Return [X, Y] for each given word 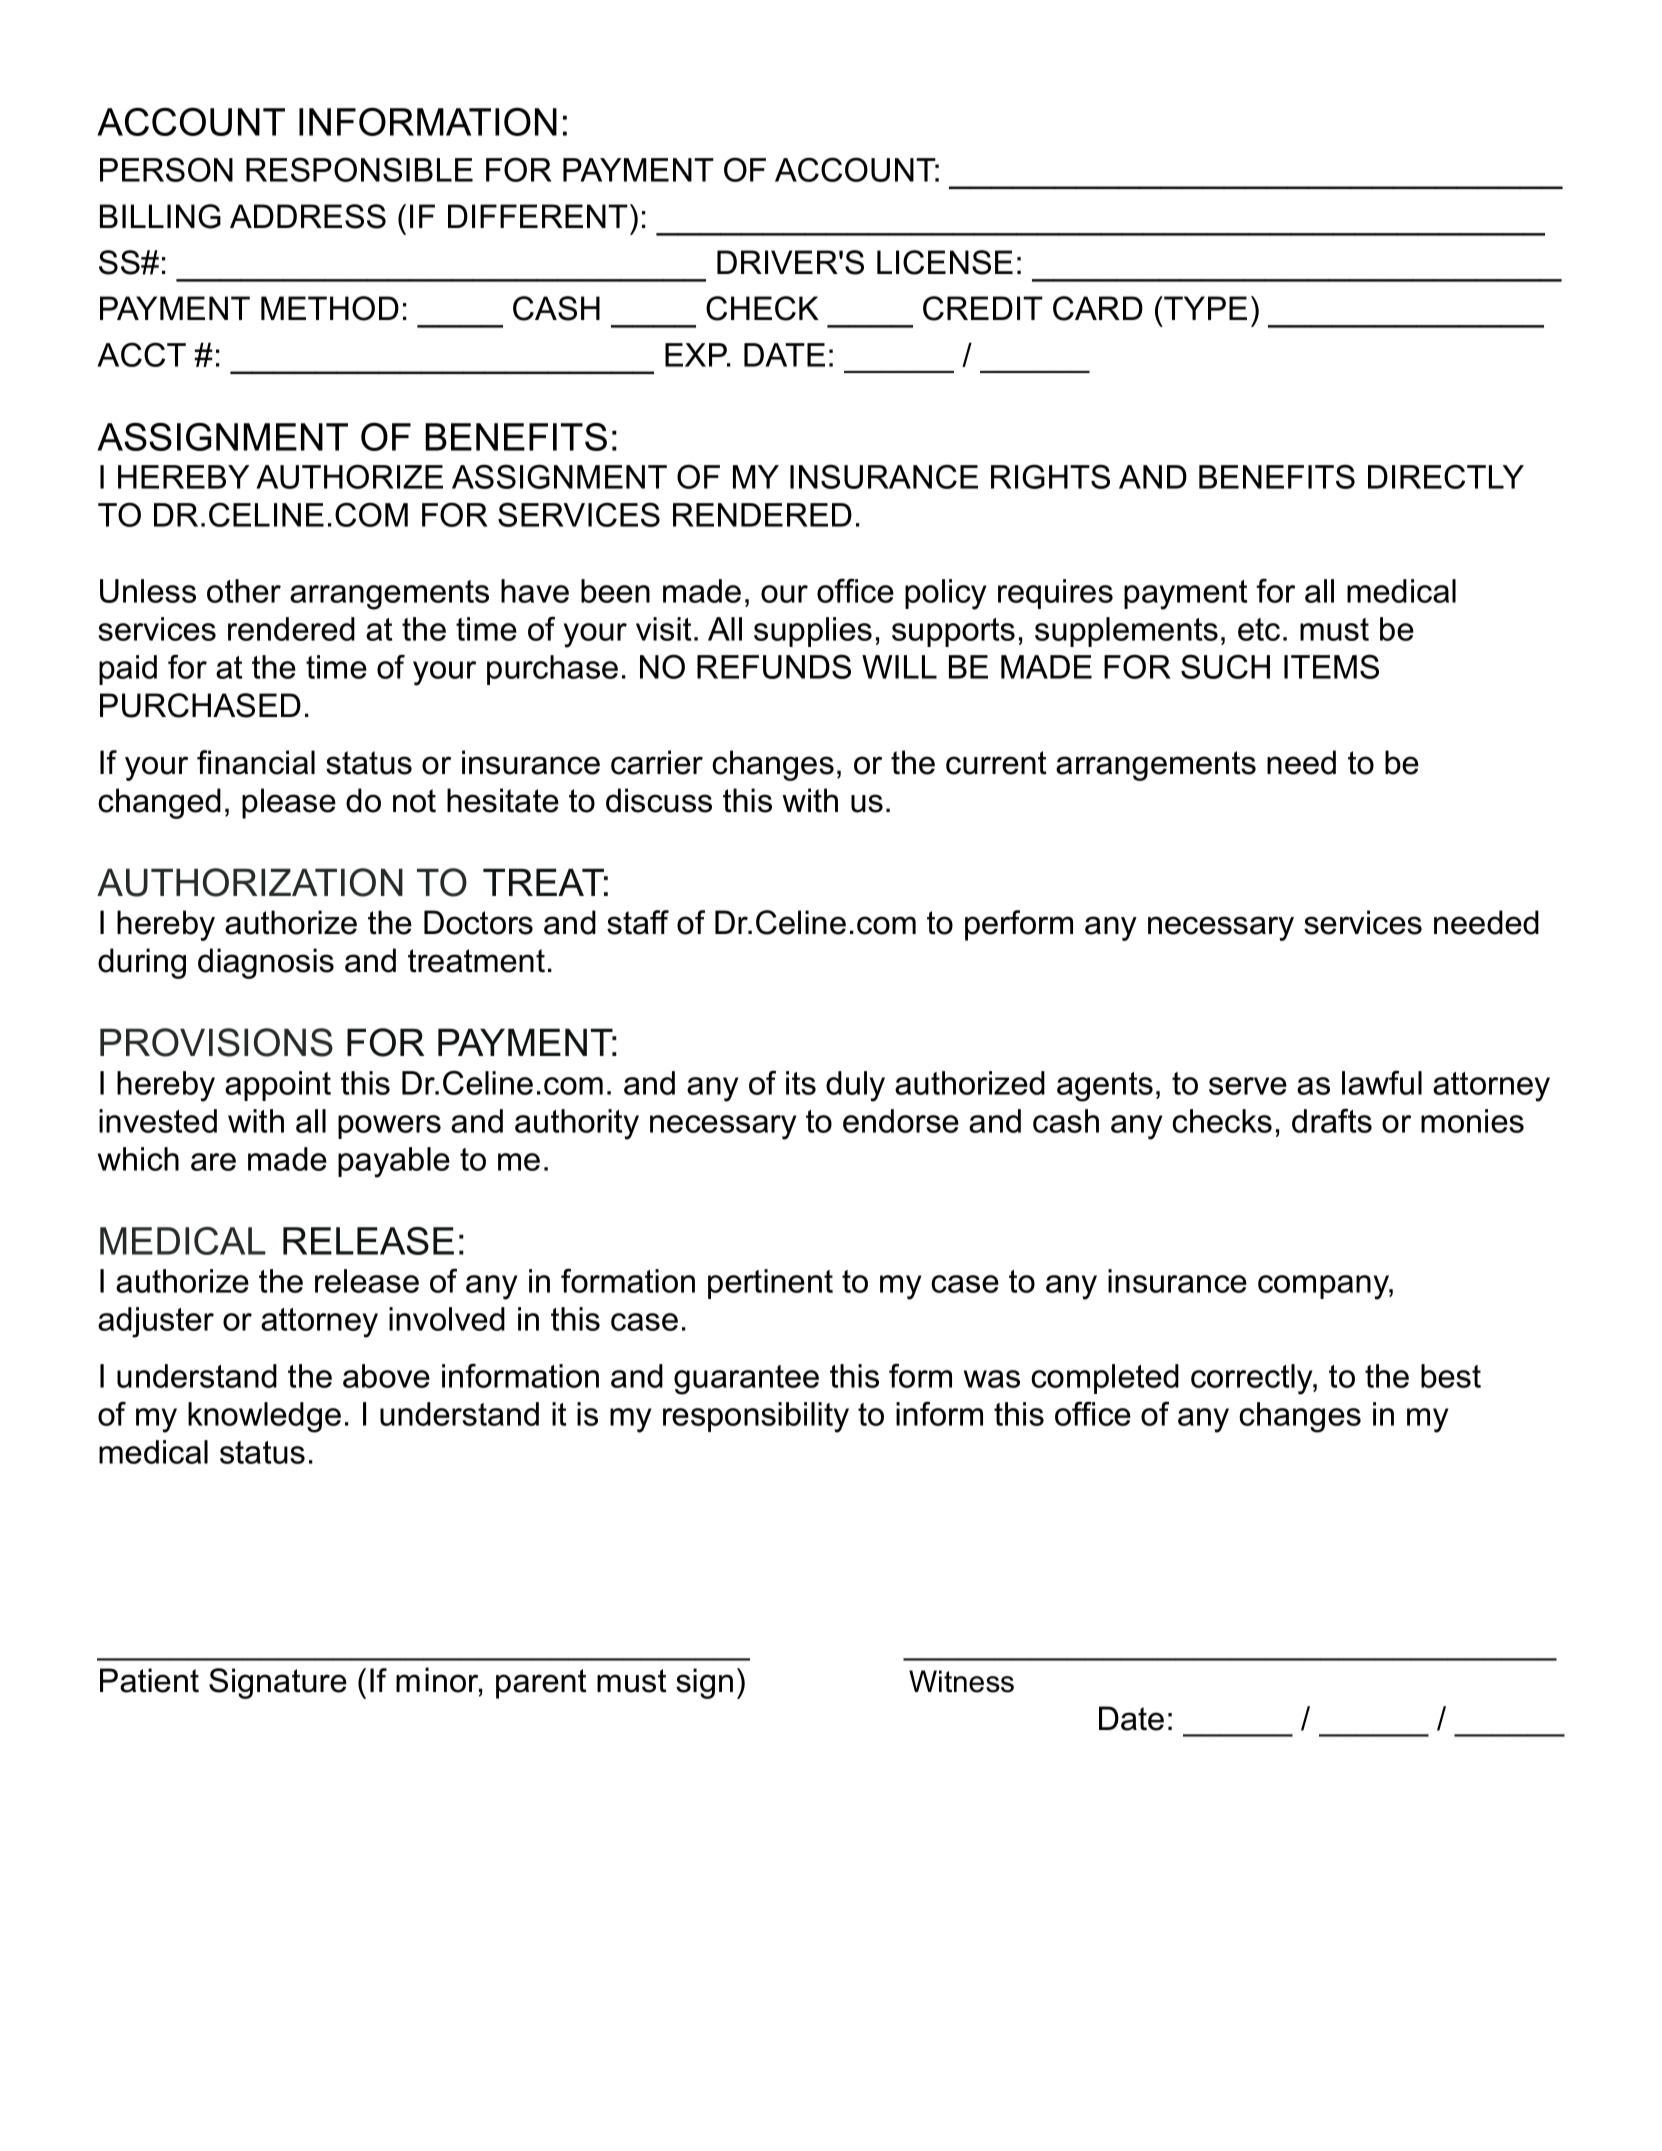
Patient [149, 1680]
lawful [1382, 1082]
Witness [961, 1681]
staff [638, 922]
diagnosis [266, 963]
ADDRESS [308, 216]
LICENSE [945, 262]
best [1451, 1376]
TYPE [1204, 308]
